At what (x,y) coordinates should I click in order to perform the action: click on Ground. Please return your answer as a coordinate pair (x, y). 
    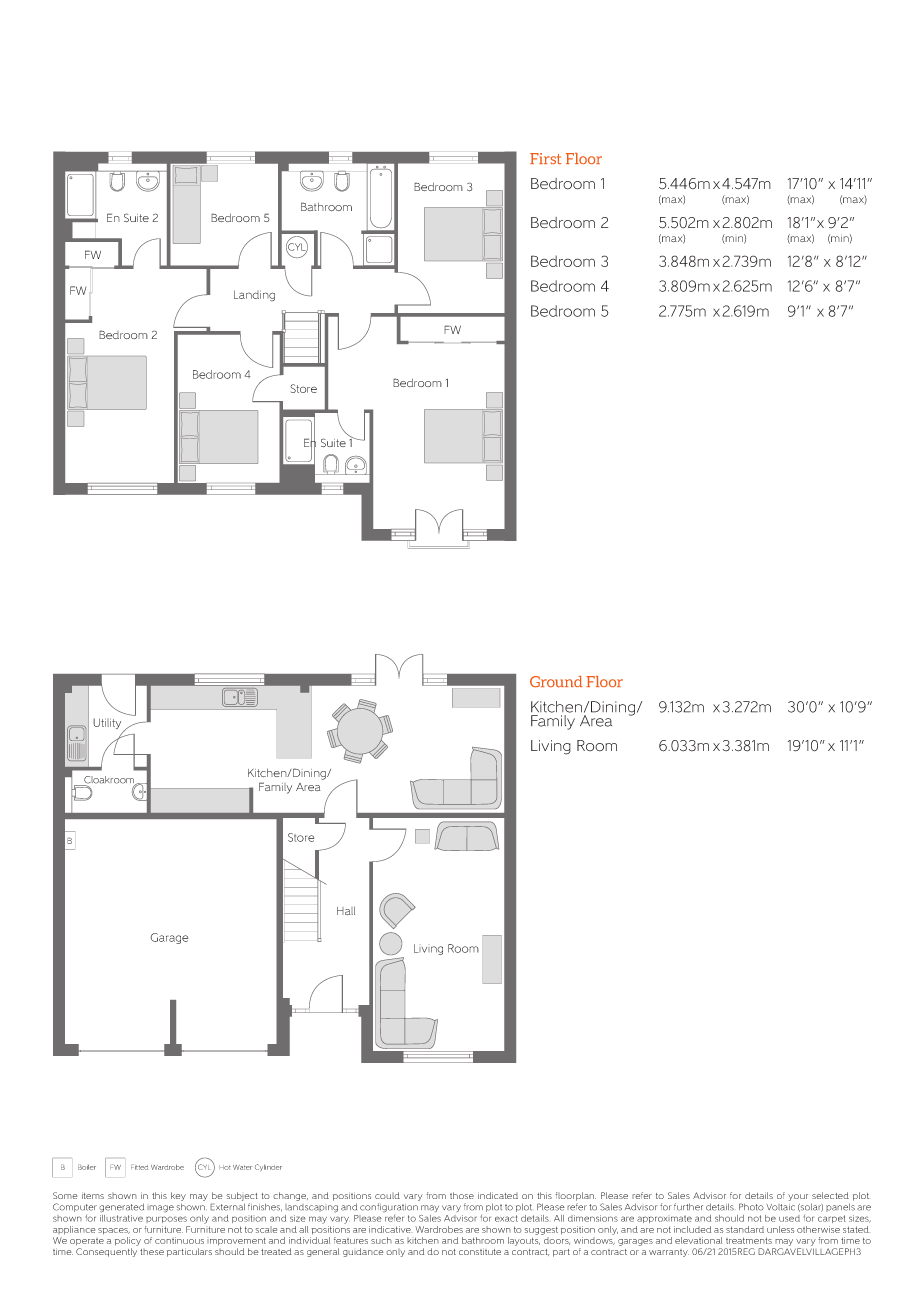
    Looking at the image, I should click on (556, 682).
